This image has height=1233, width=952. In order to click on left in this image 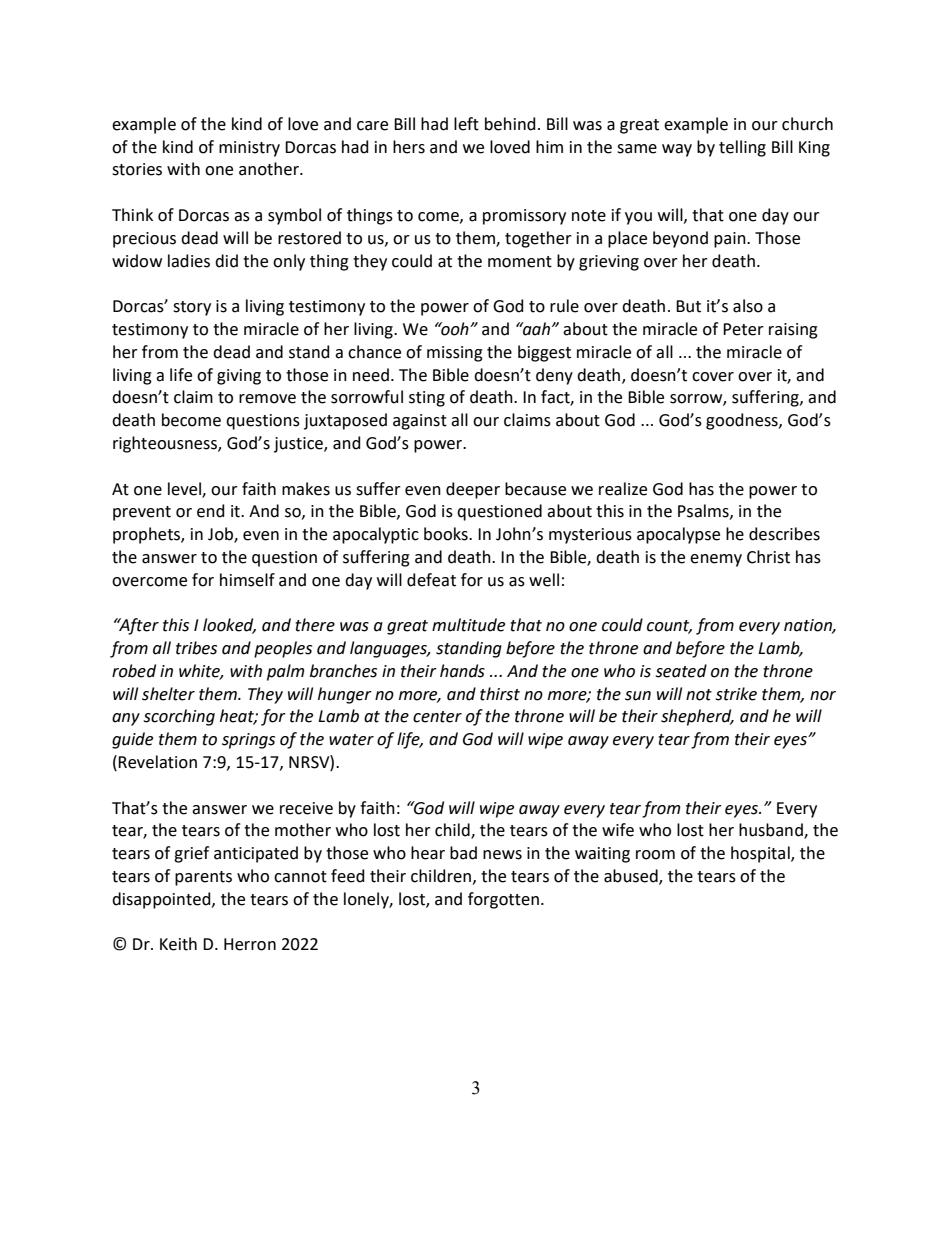, I will do `click(466, 124)`.
